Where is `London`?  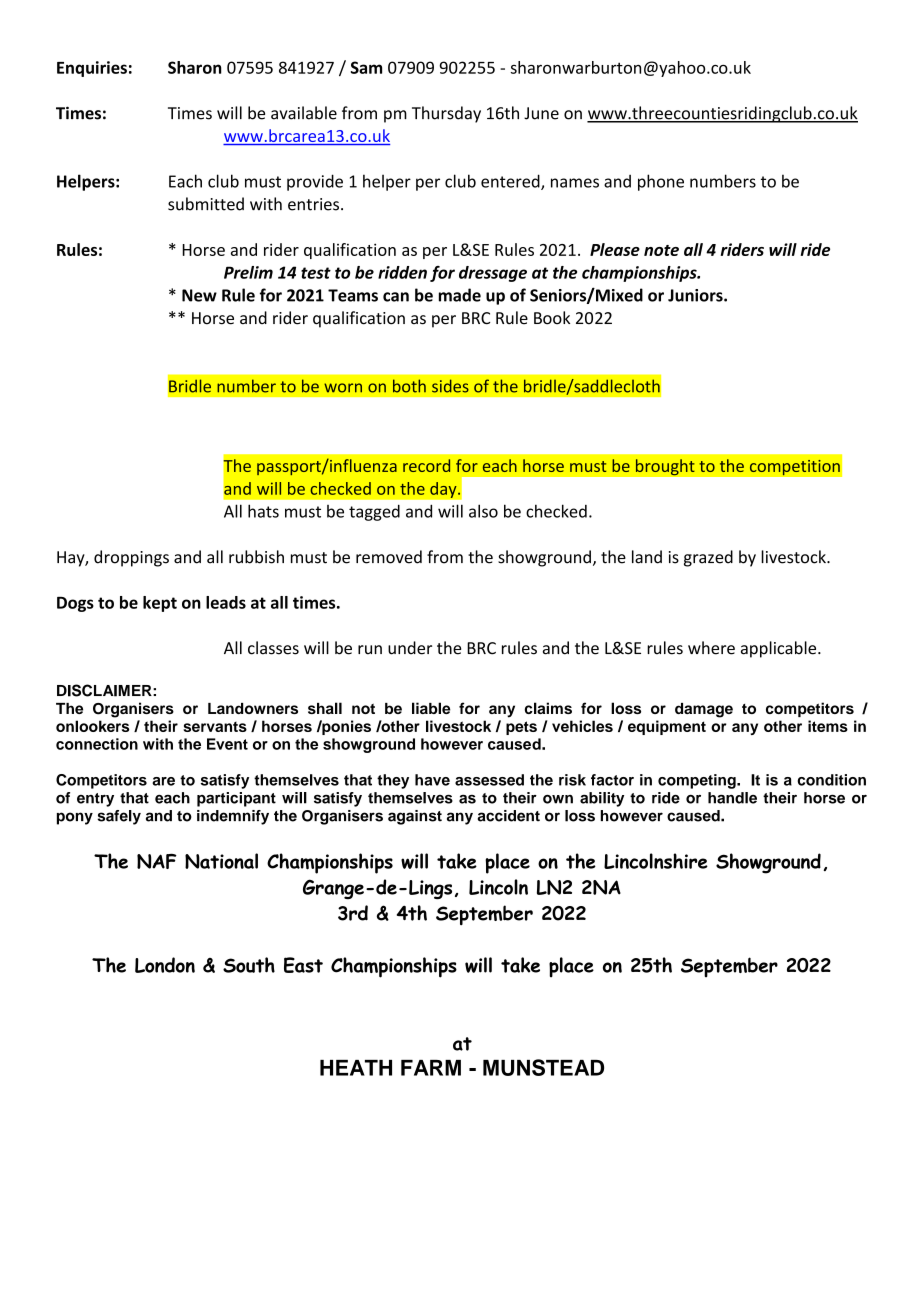
London is located at coordinates (165, 965).
